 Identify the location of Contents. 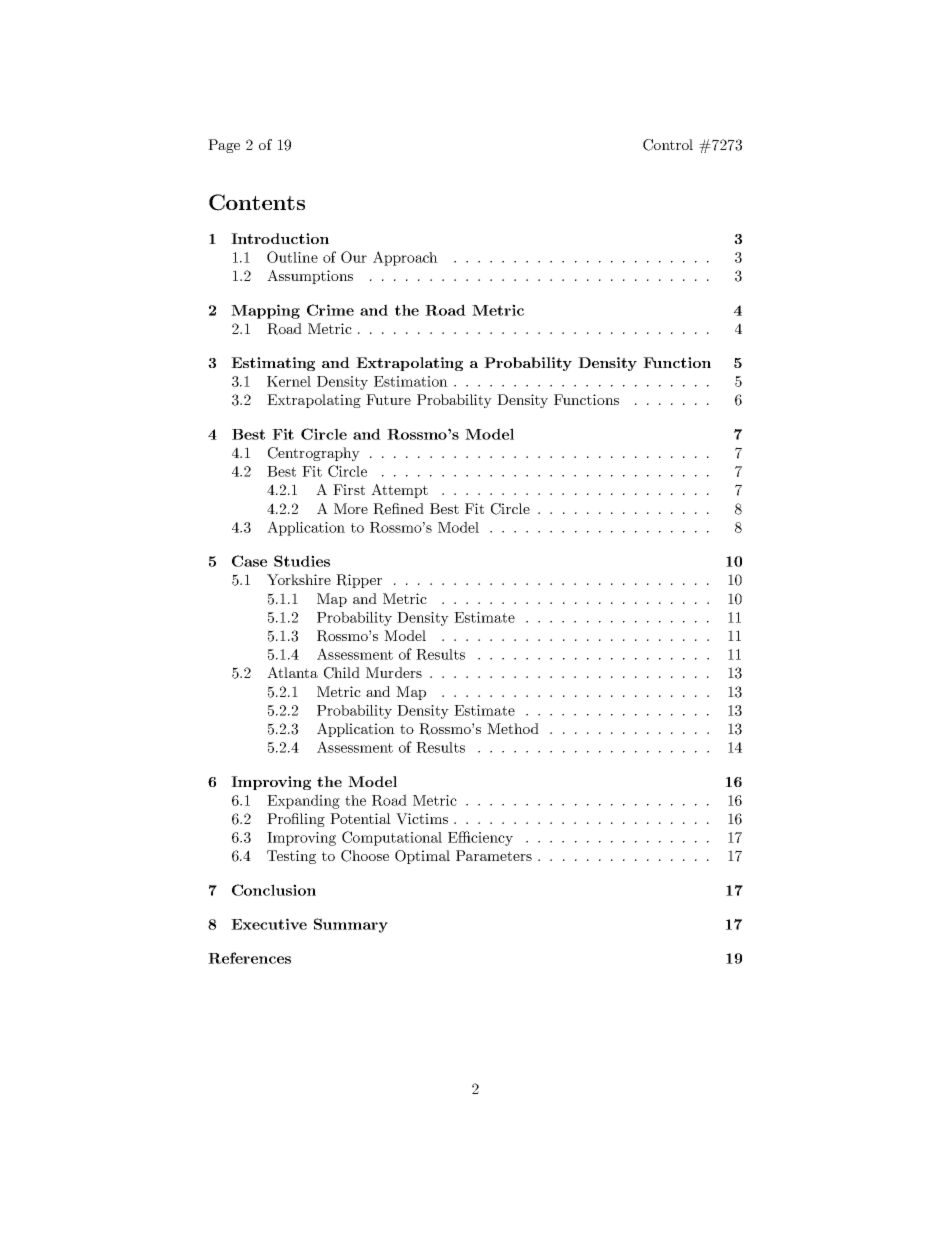
(257, 202).
